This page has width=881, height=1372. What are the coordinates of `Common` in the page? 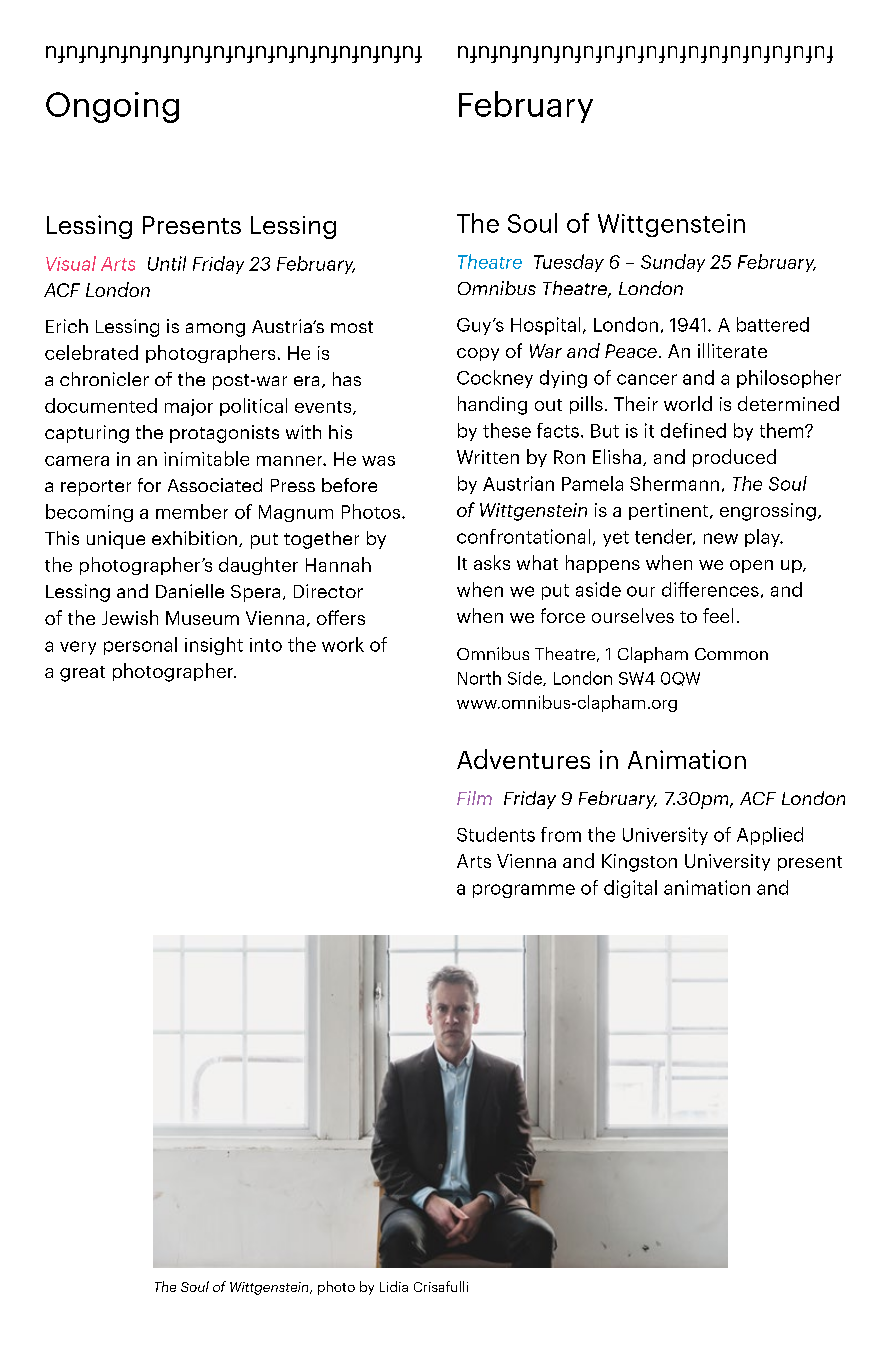 It's located at (731, 654).
